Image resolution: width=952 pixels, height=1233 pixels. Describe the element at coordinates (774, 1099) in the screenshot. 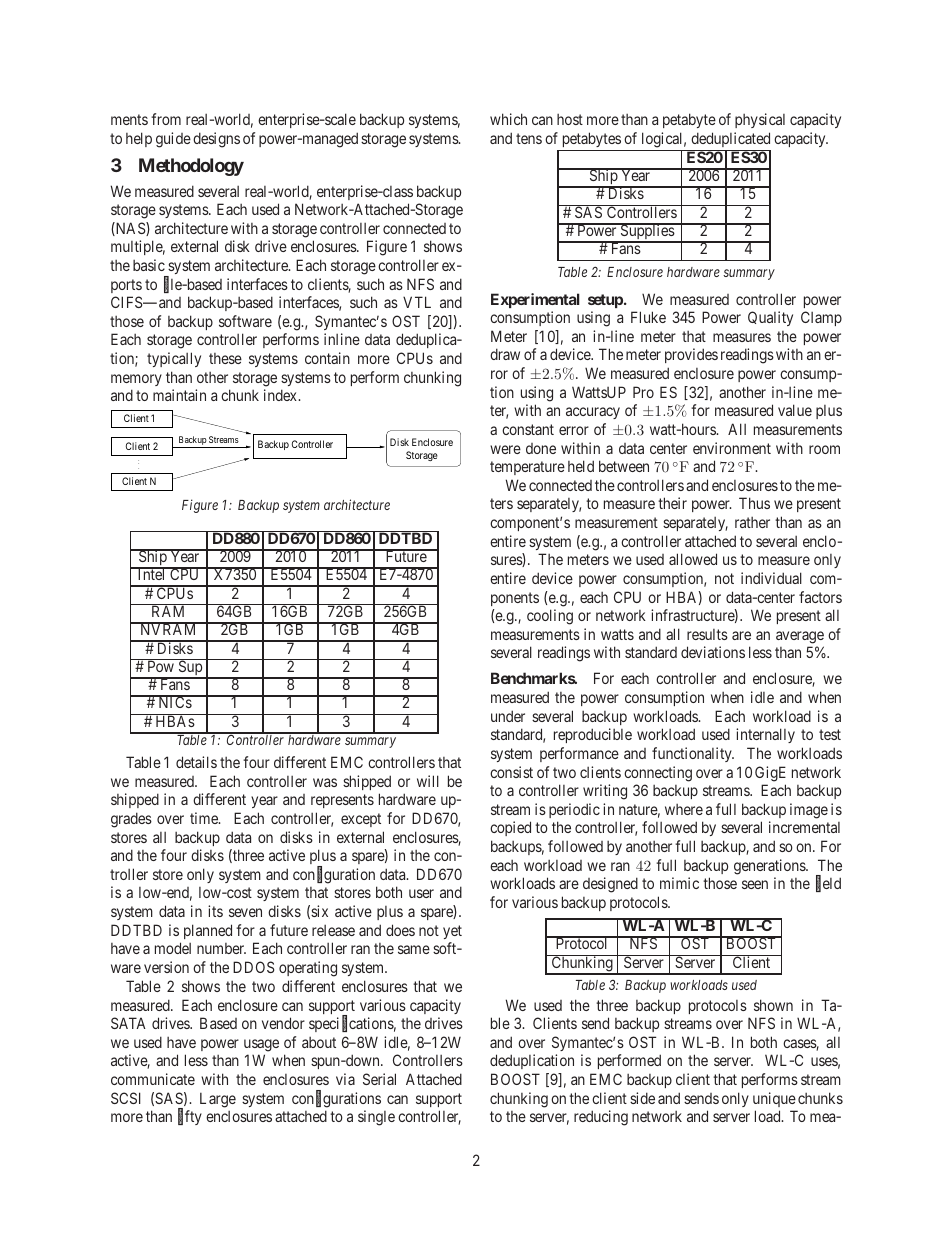

I see `unique` at that location.
